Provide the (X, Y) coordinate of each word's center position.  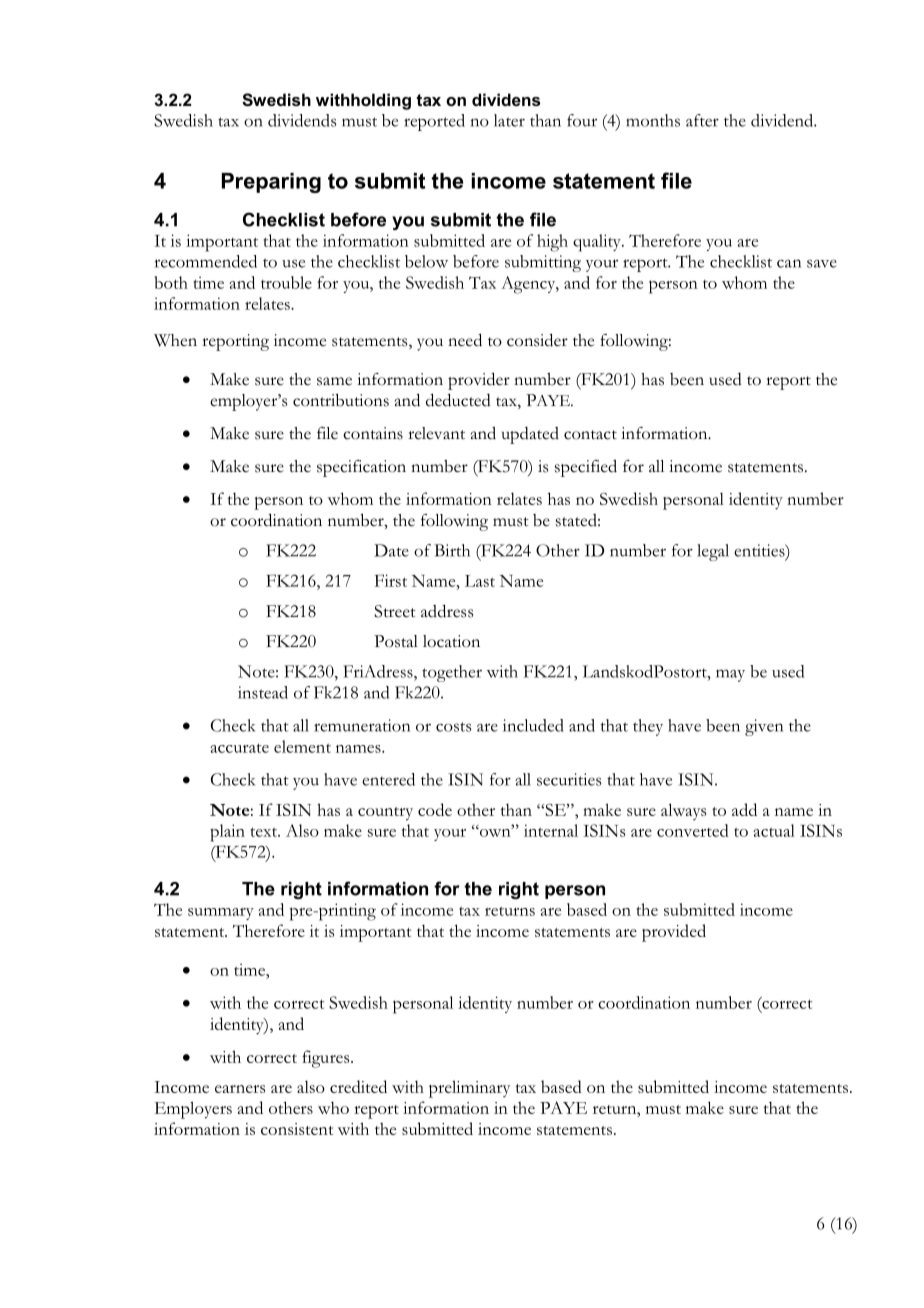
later (509, 120)
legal (713, 552)
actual (774, 830)
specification (361, 468)
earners (240, 1089)
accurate (239, 748)
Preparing (271, 183)
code (435, 809)
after (702, 120)
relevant (436, 433)
